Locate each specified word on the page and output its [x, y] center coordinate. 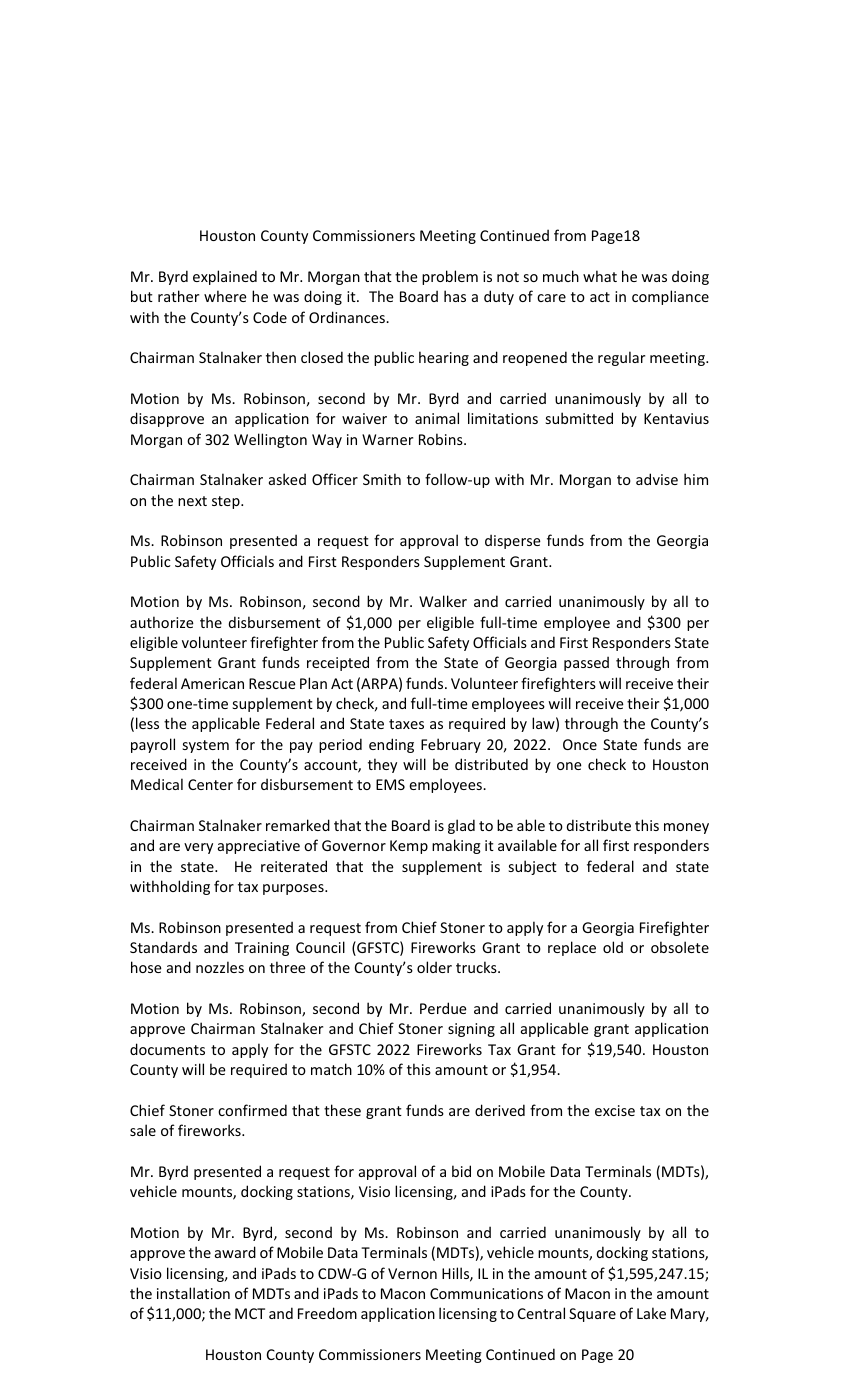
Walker [443, 601]
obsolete [680, 947]
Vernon [412, 1273]
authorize [162, 622]
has [455, 296]
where [225, 296]
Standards [163, 947]
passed [586, 663]
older [434, 967]
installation [193, 1293]
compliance [670, 297]
